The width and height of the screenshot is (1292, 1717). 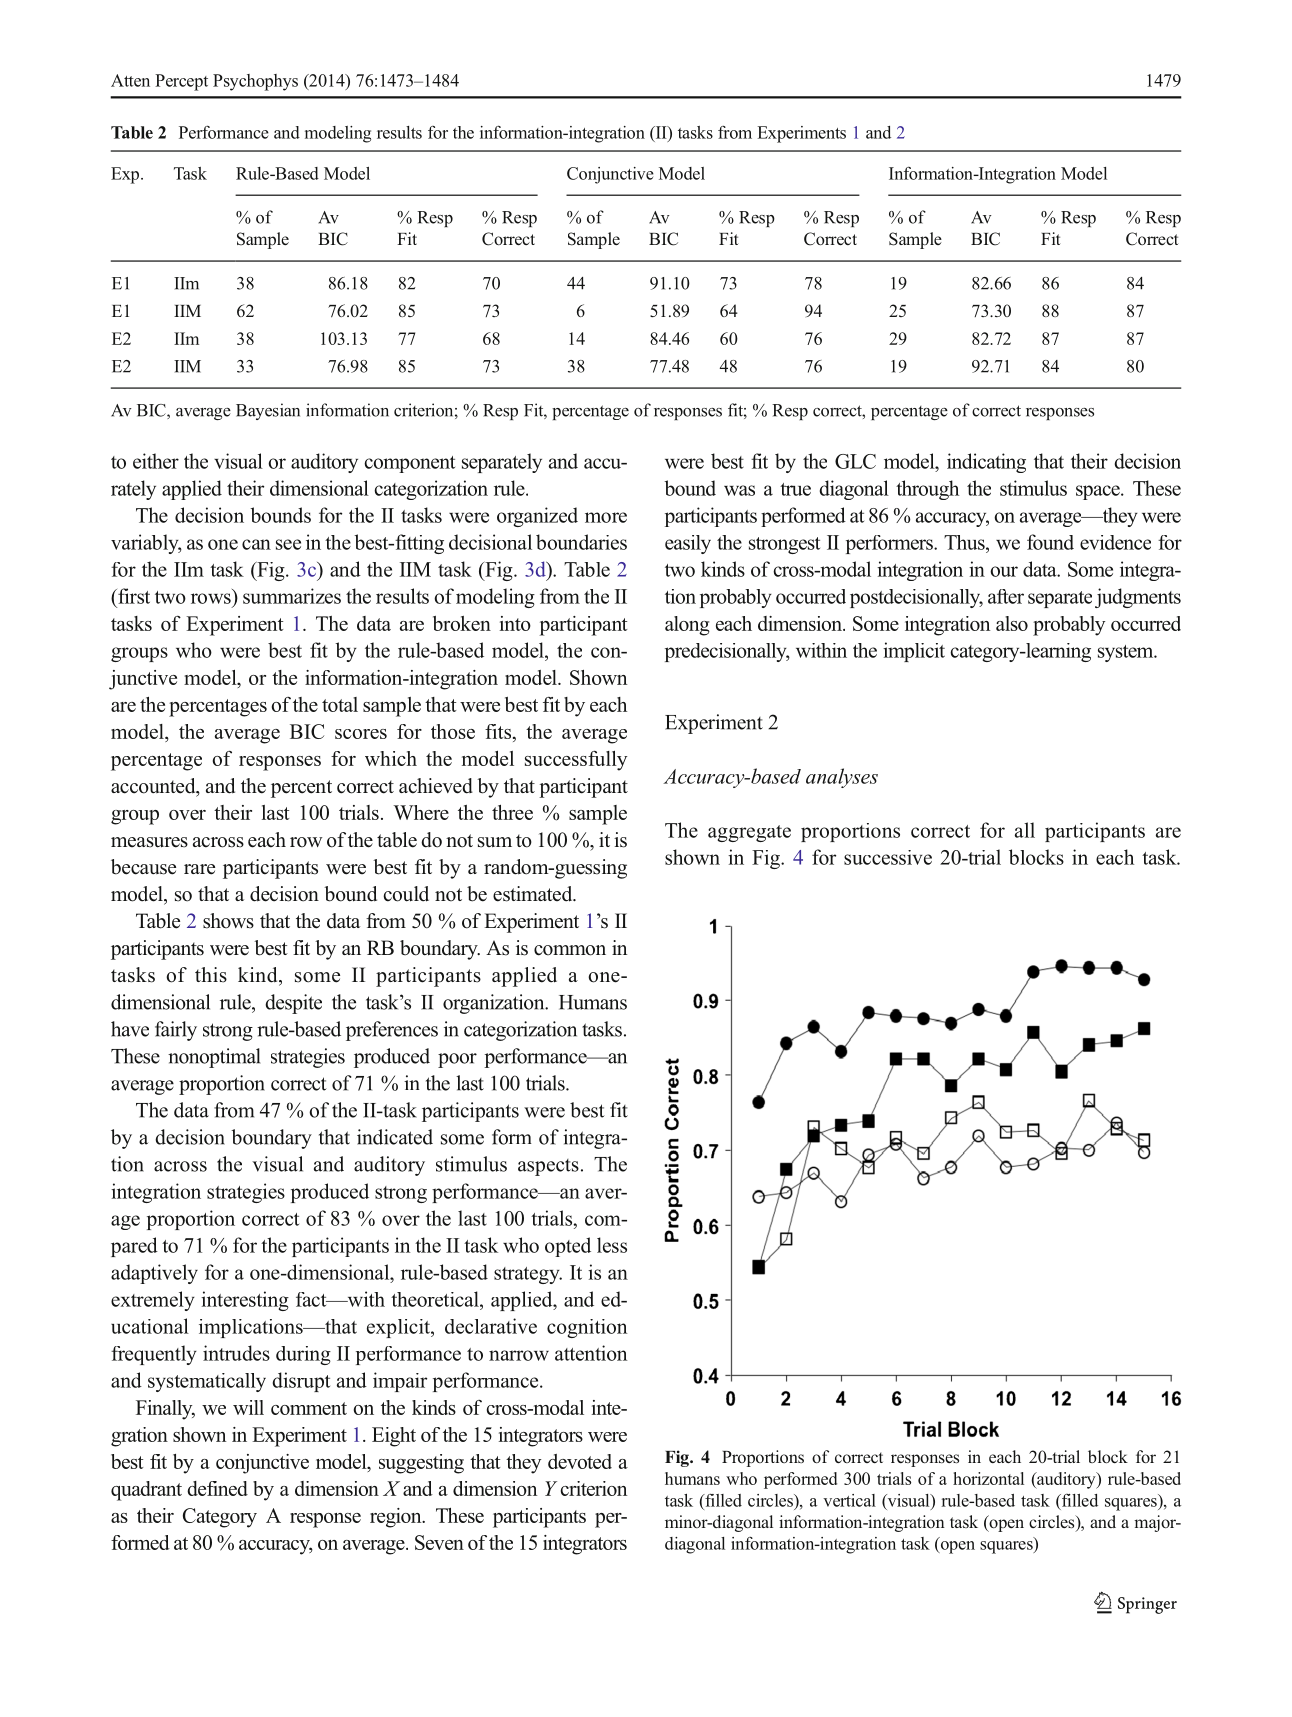 I want to click on Percept, so click(x=181, y=82).
